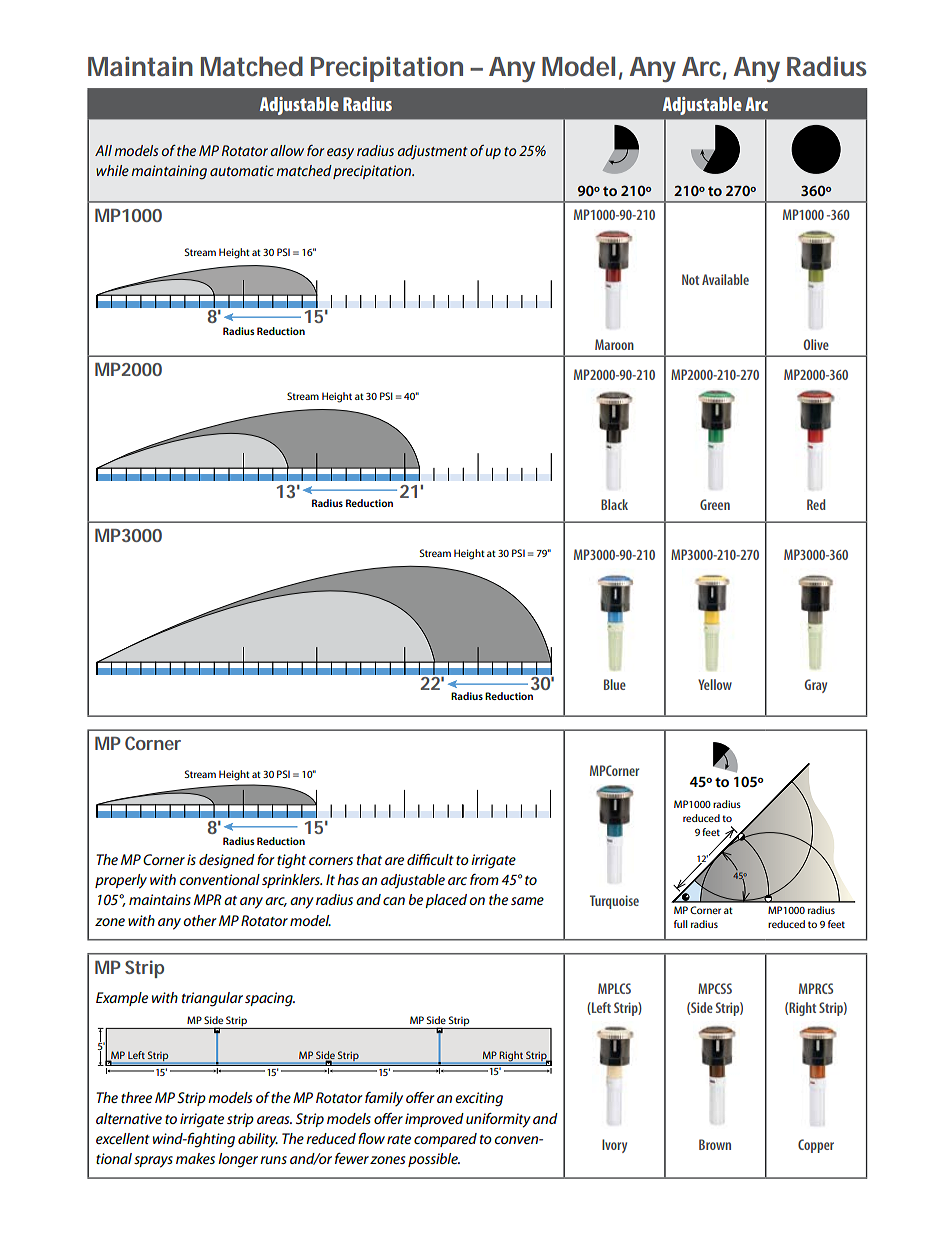  Describe the element at coordinates (195, 1158) in the image. I see `makes` at that location.
